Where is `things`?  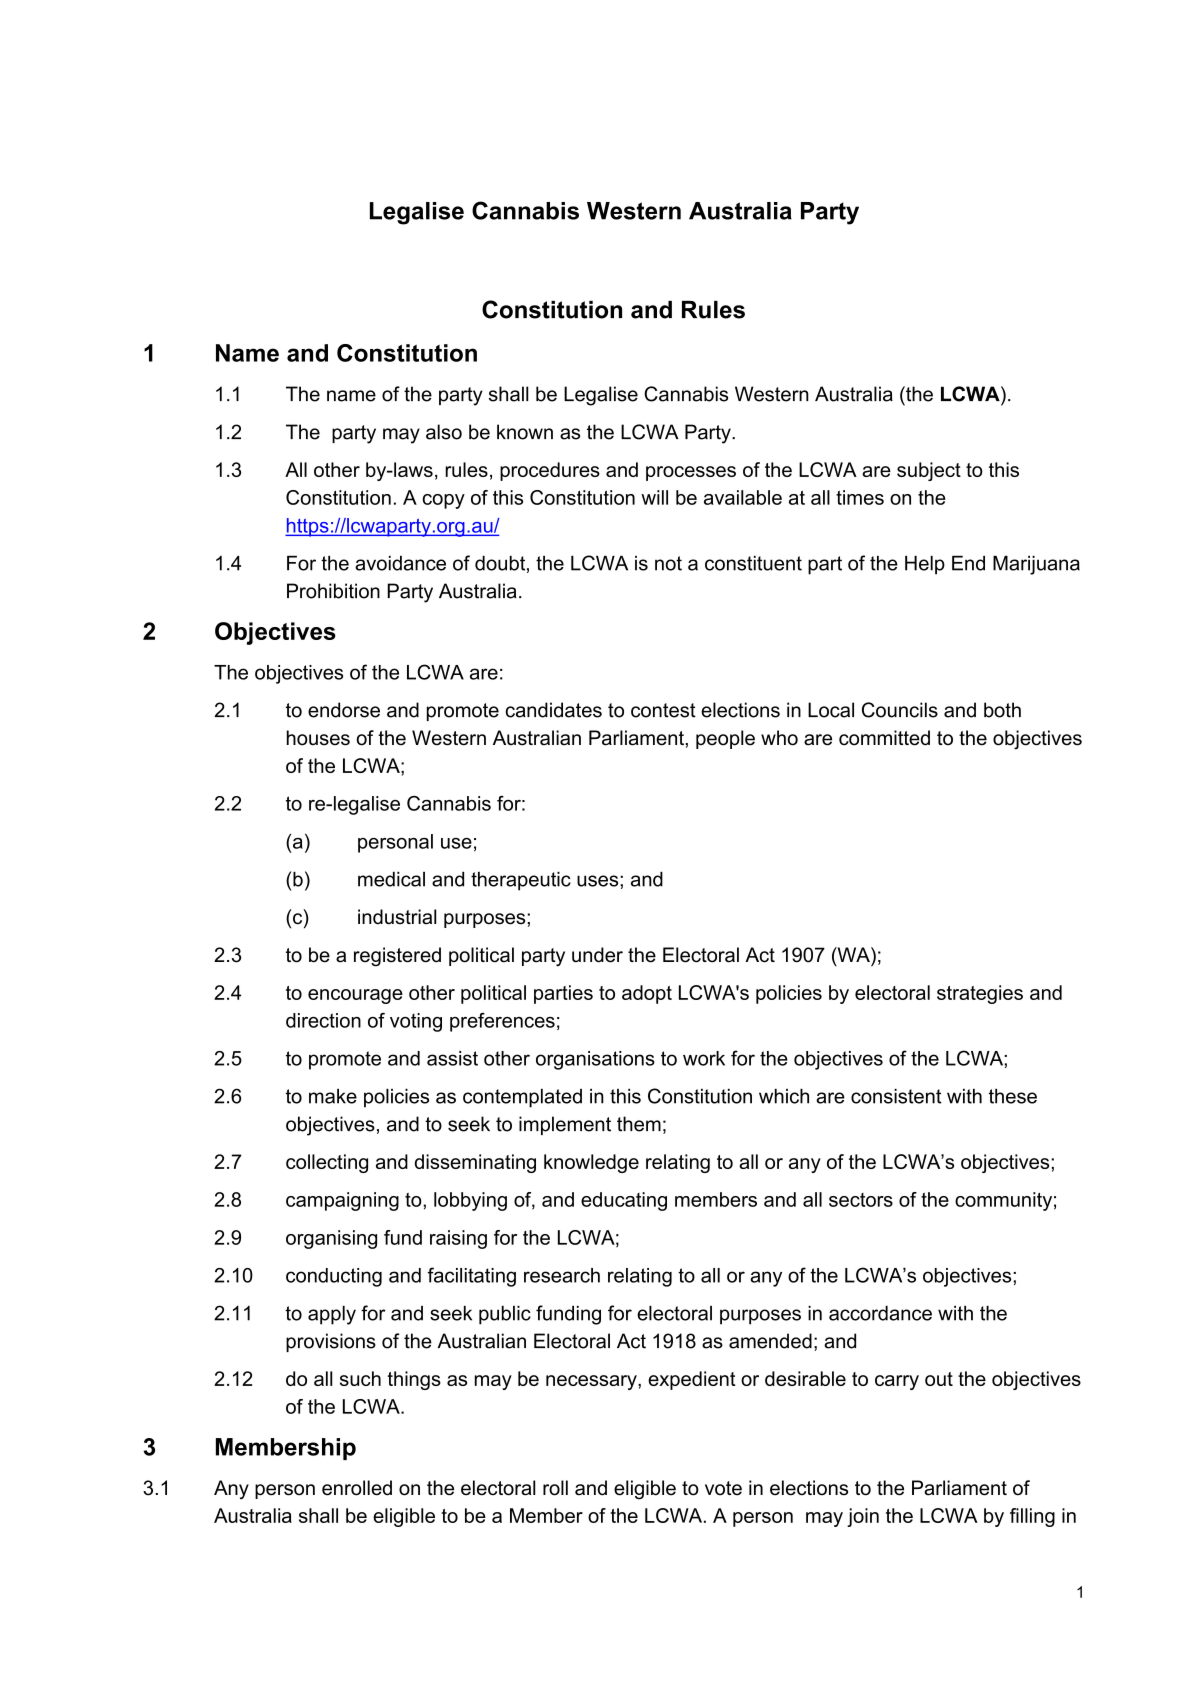 things is located at coordinates (414, 1380).
